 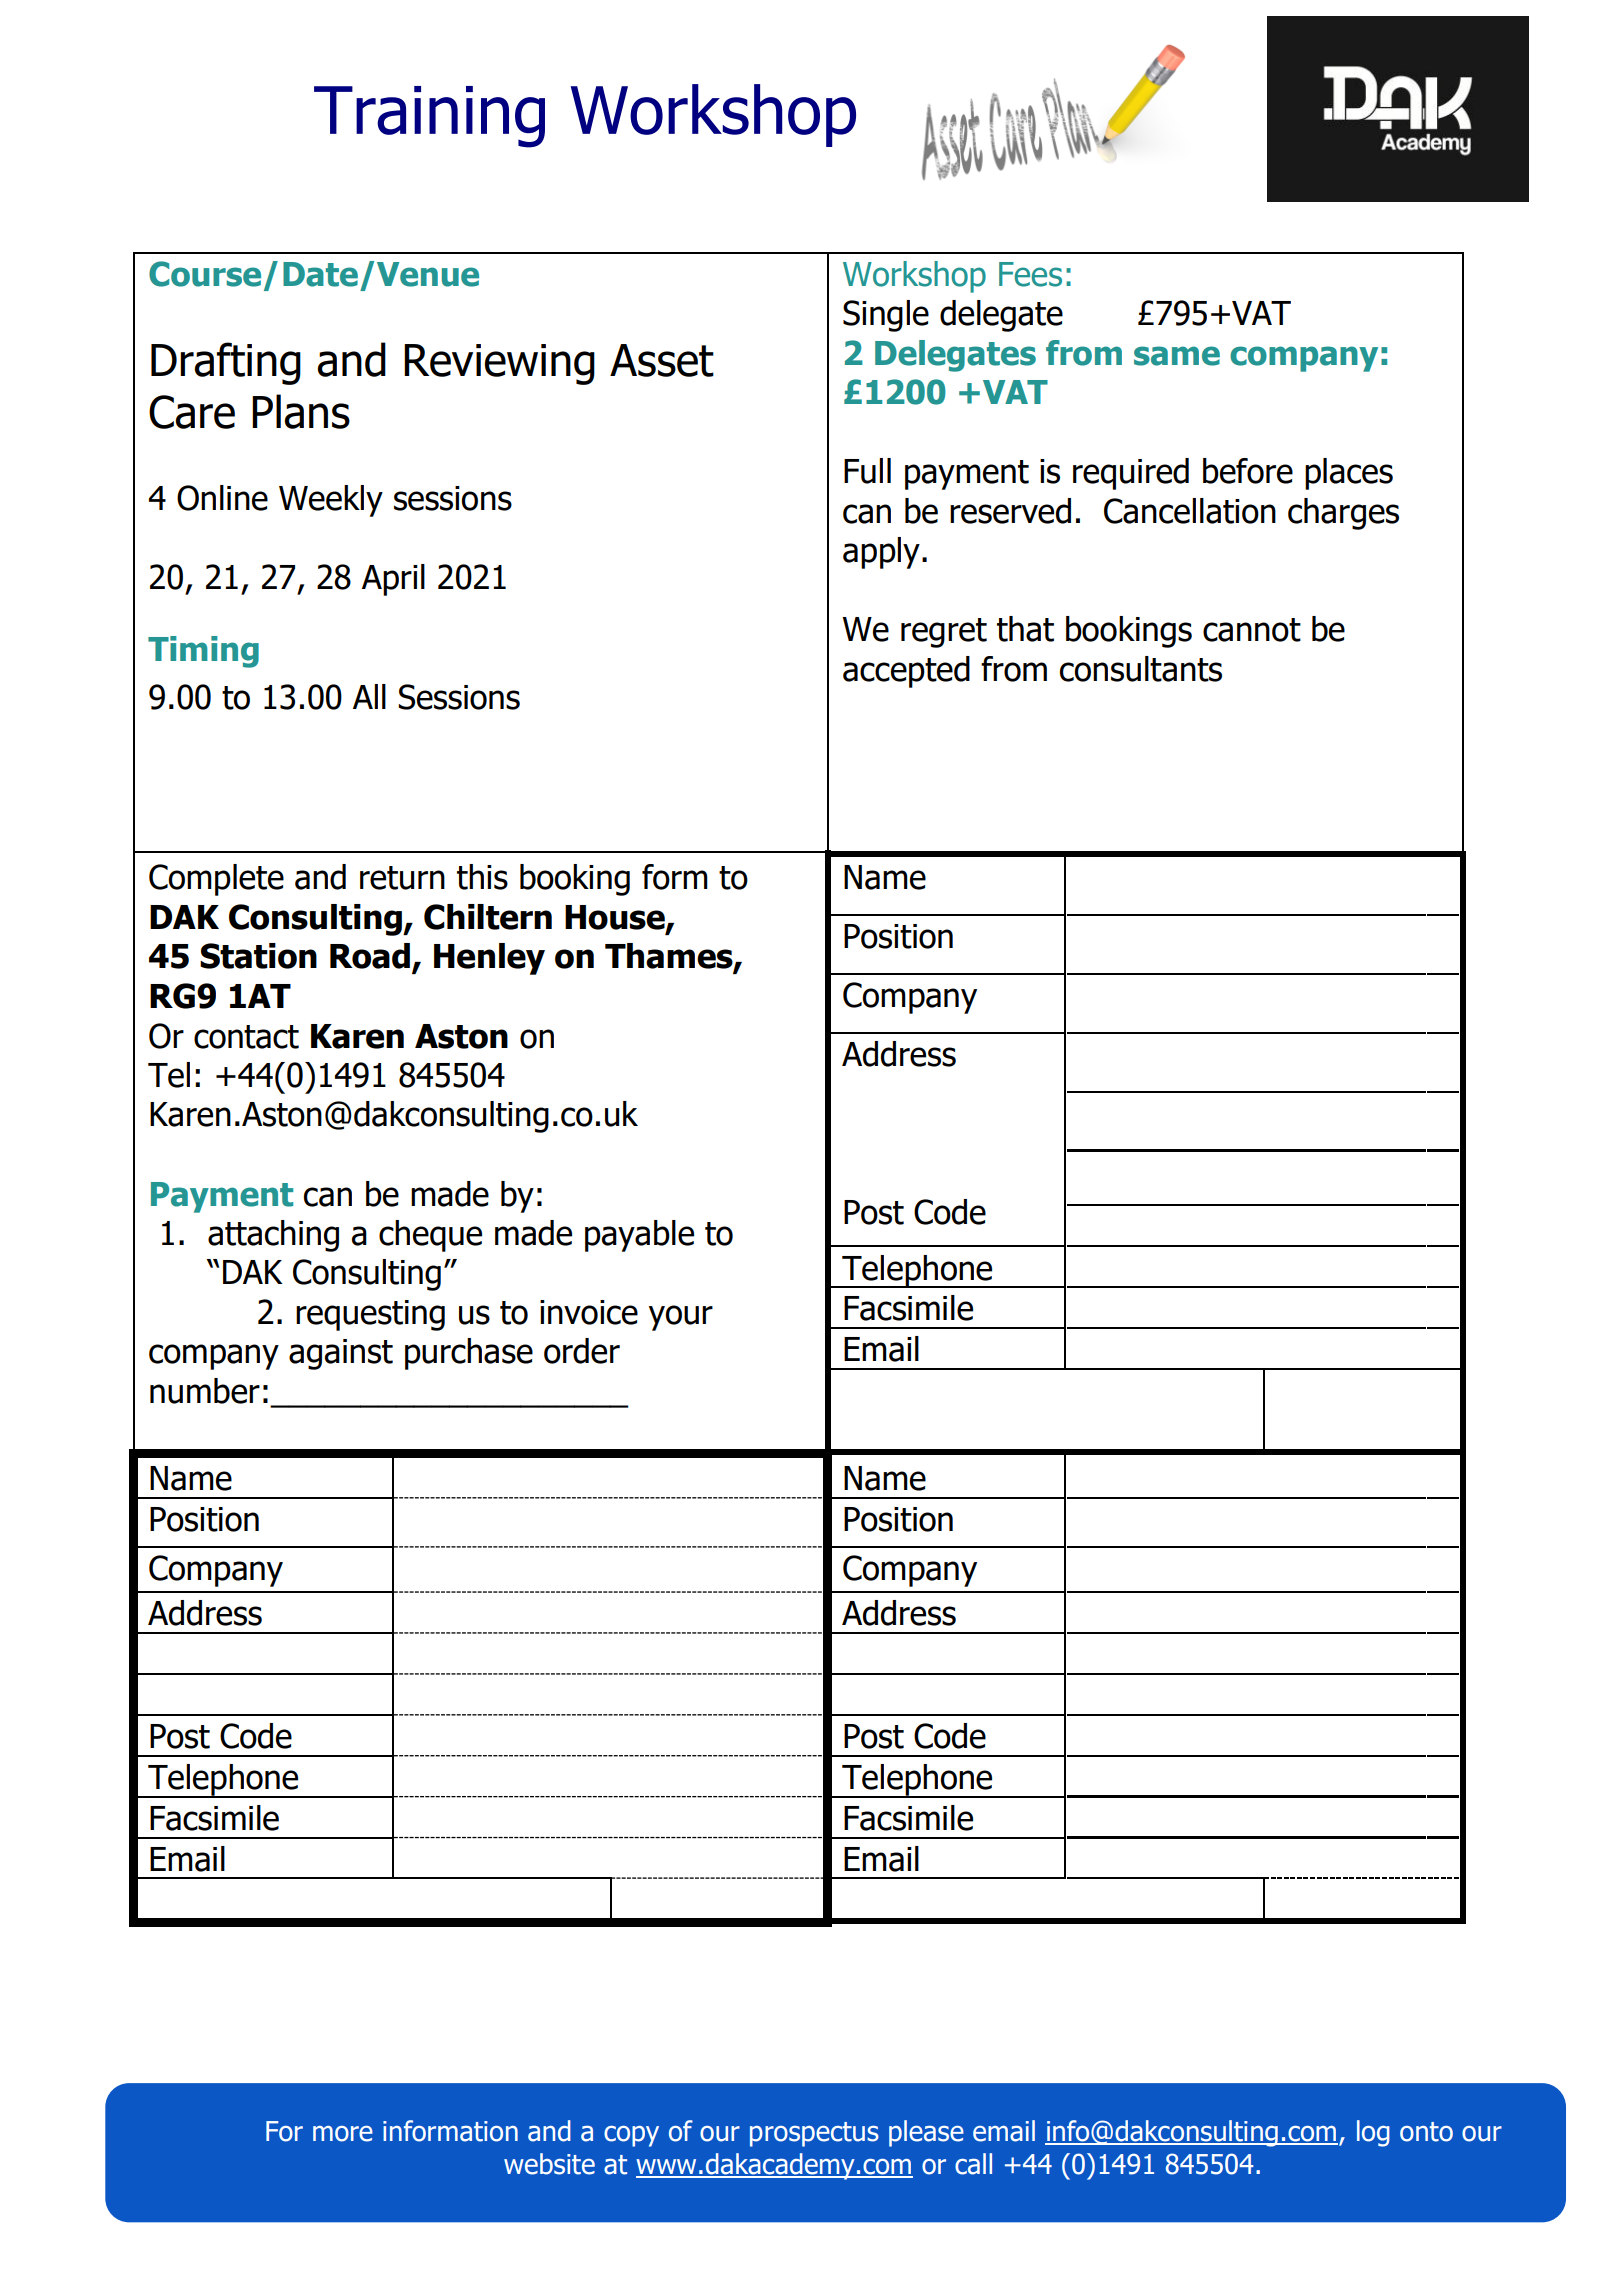 What do you see at coordinates (1373, 2133) in the screenshot?
I see `log` at bounding box center [1373, 2133].
